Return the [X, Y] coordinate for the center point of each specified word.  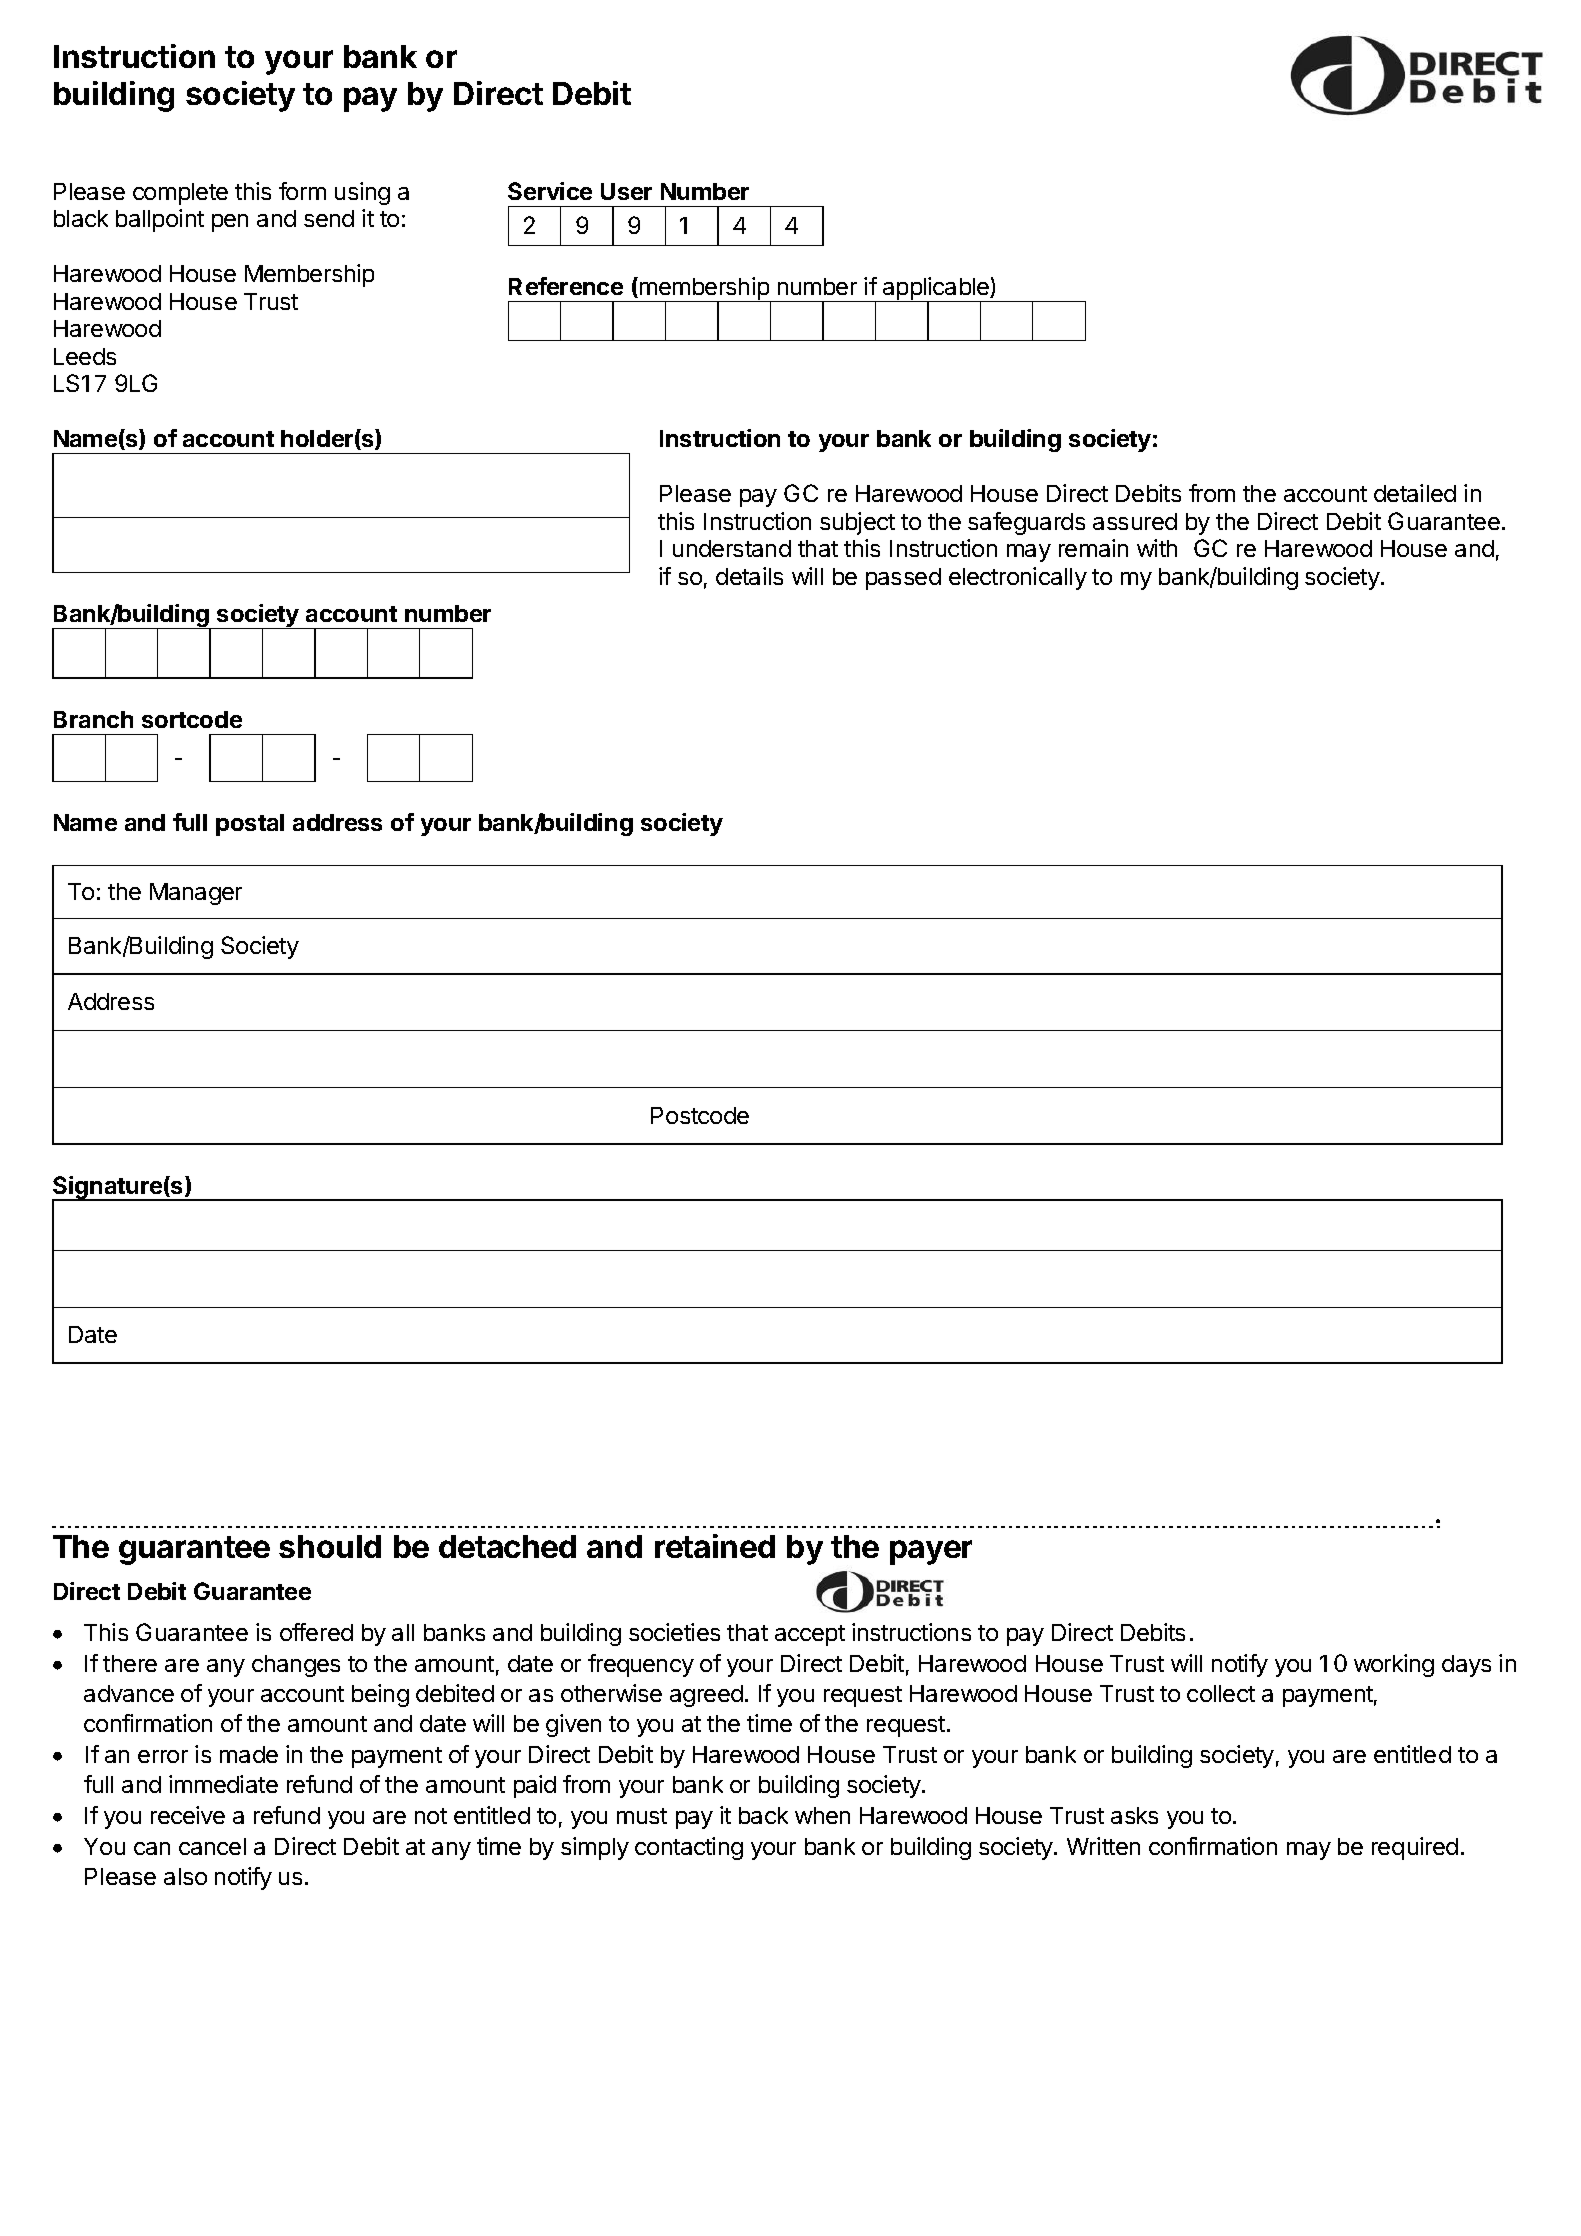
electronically [1018, 578]
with [1157, 548]
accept [810, 1635]
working [1394, 1665]
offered [316, 1632]
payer [931, 1552]
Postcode [700, 1115]
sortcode [192, 719]
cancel [212, 1846]
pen [230, 223]
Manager [196, 894]
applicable [936, 290]
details [749, 576]
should [330, 1546]
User [626, 191]
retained [715, 1546]
